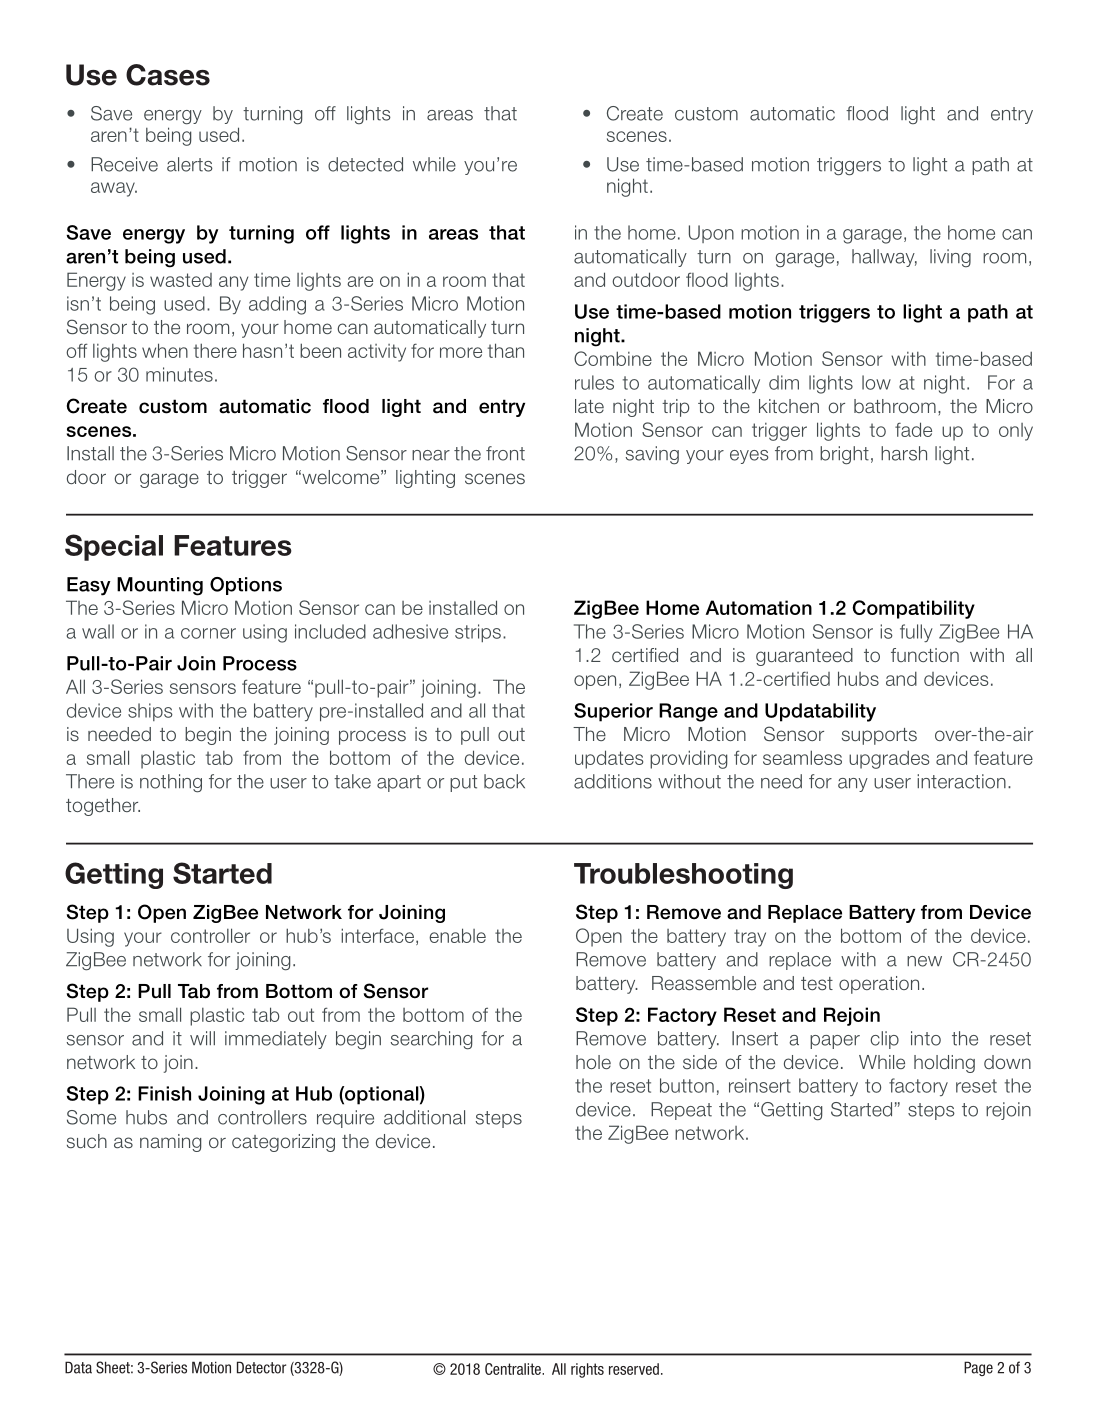 The width and height of the image is (1096, 1418). I want to click on rights, so click(587, 1370).
